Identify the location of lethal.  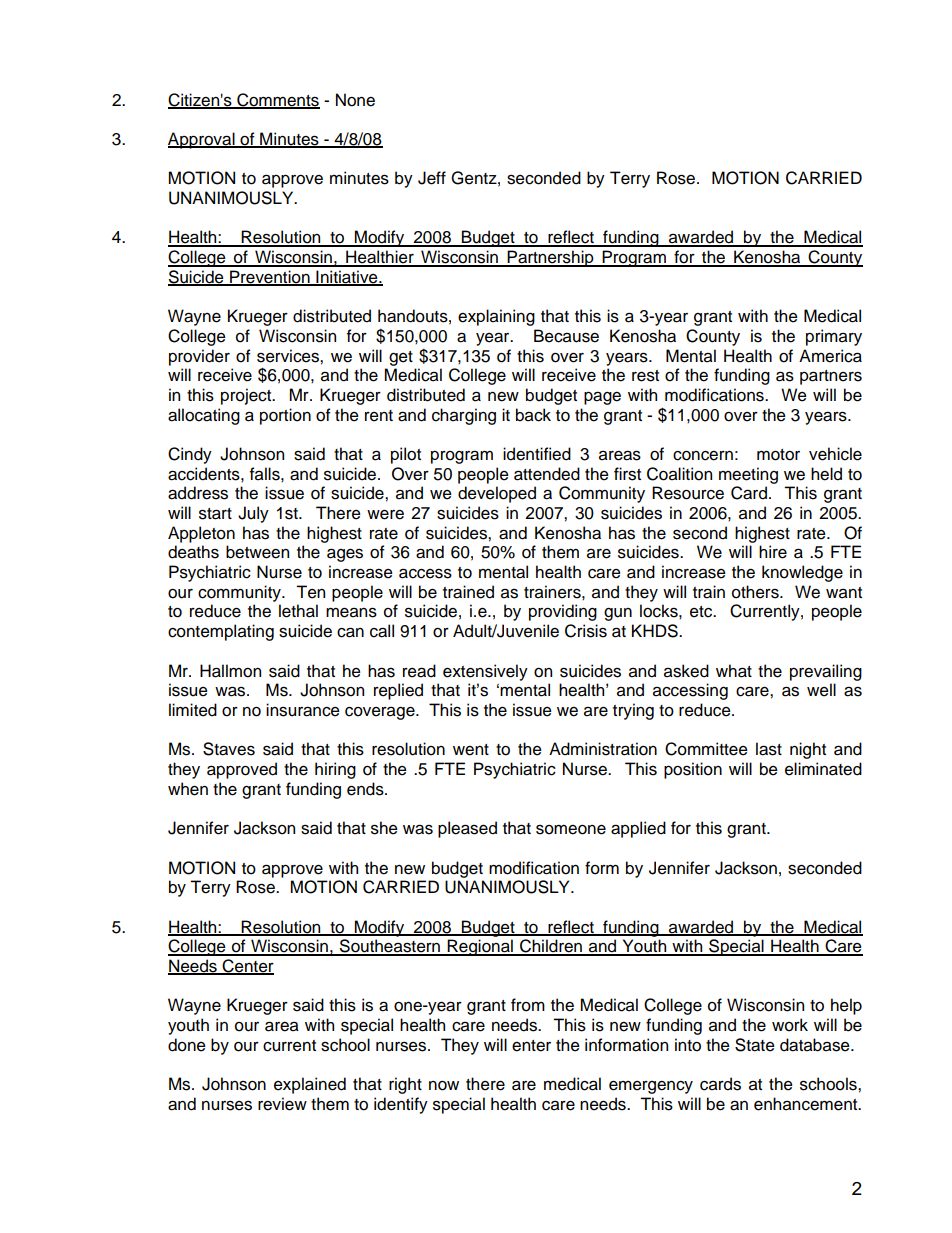
(298, 611).
